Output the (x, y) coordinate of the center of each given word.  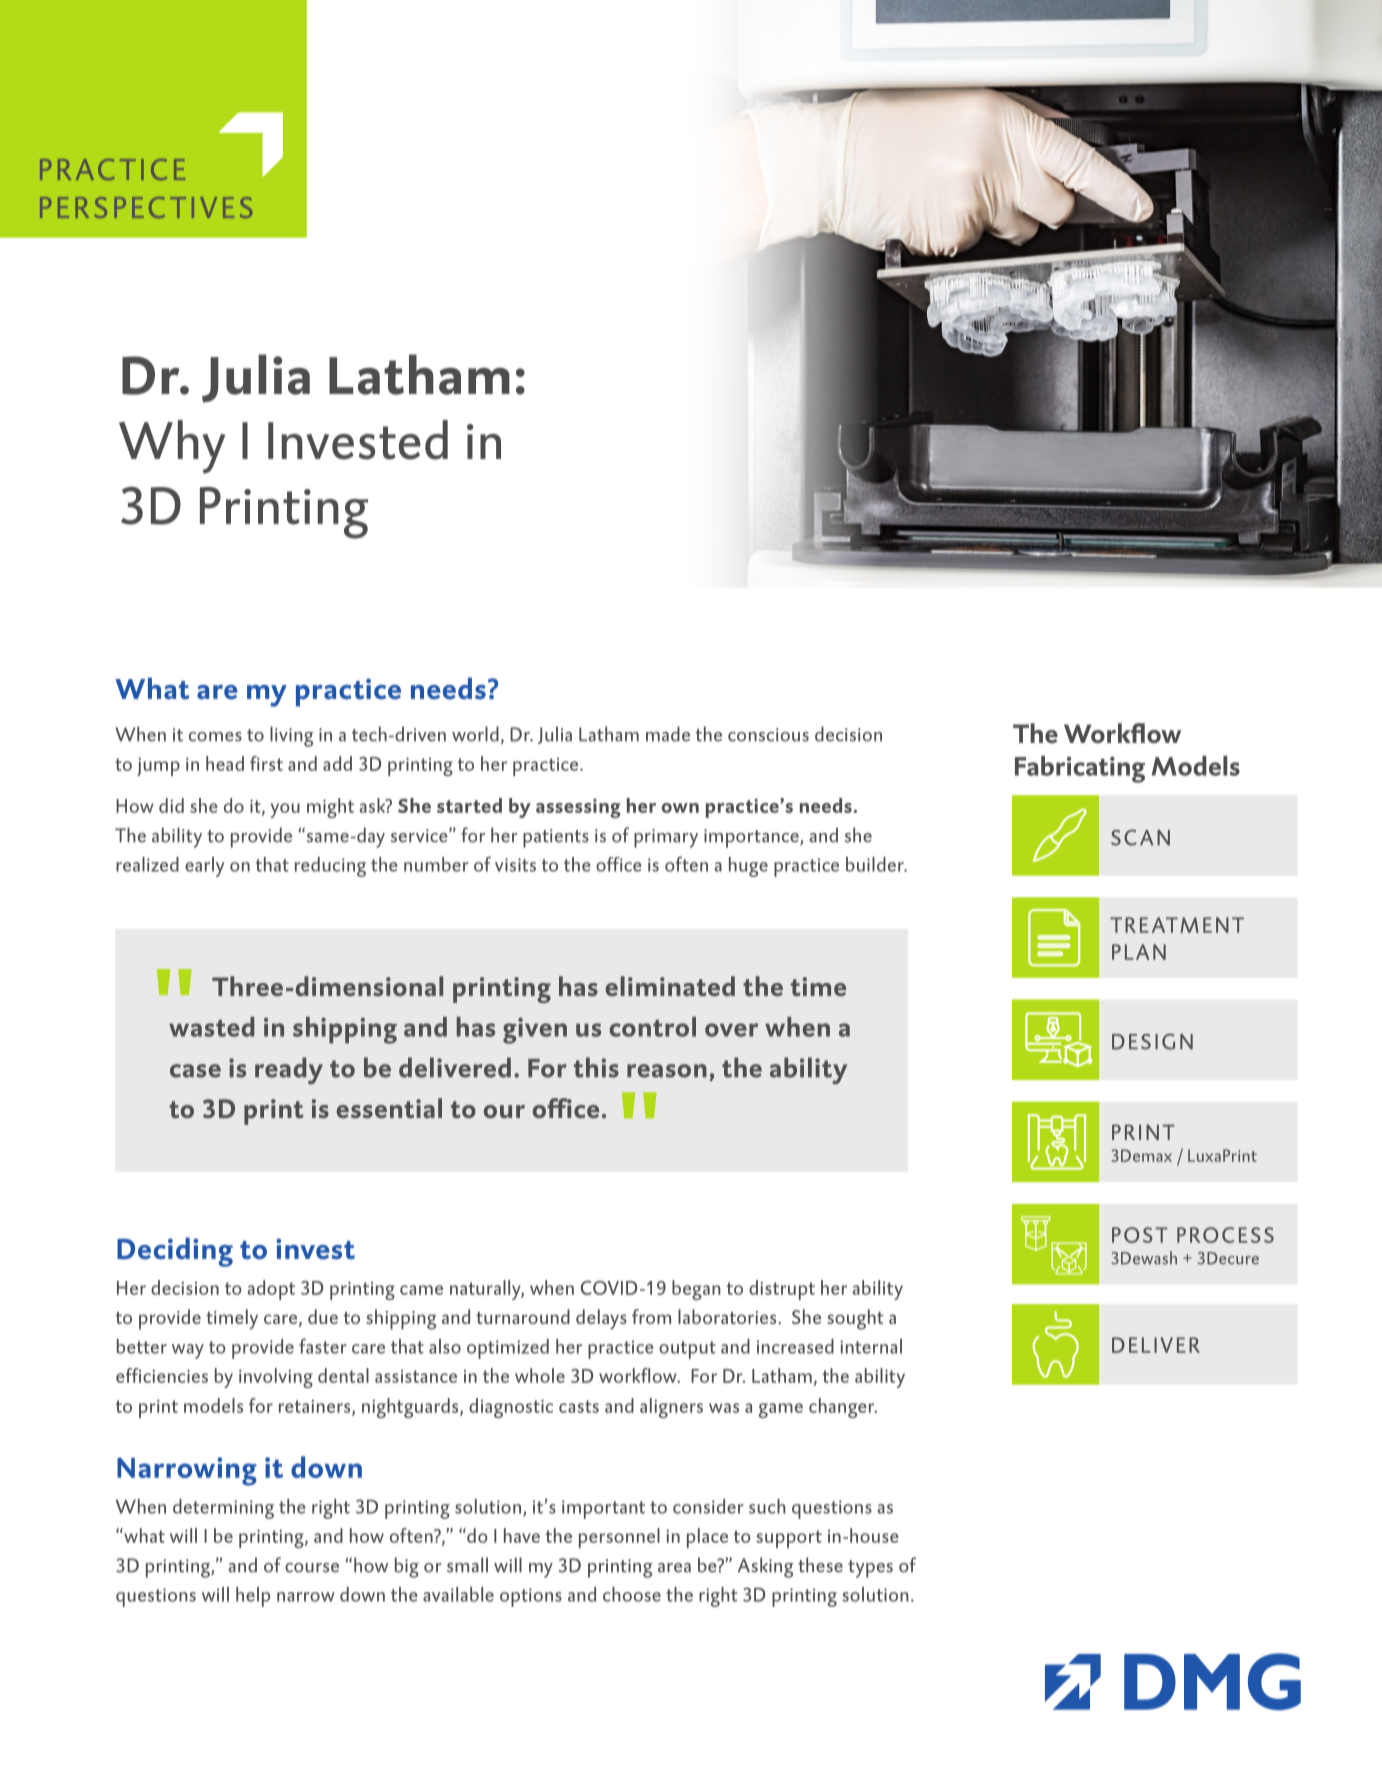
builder (876, 864)
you (285, 810)
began (696, 1290)
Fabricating (1080, 769)
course (312, 1568)
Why (172, 447)
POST (1140, 1235)
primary (666, 838)
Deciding (175, 1252)
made (668, 734)
